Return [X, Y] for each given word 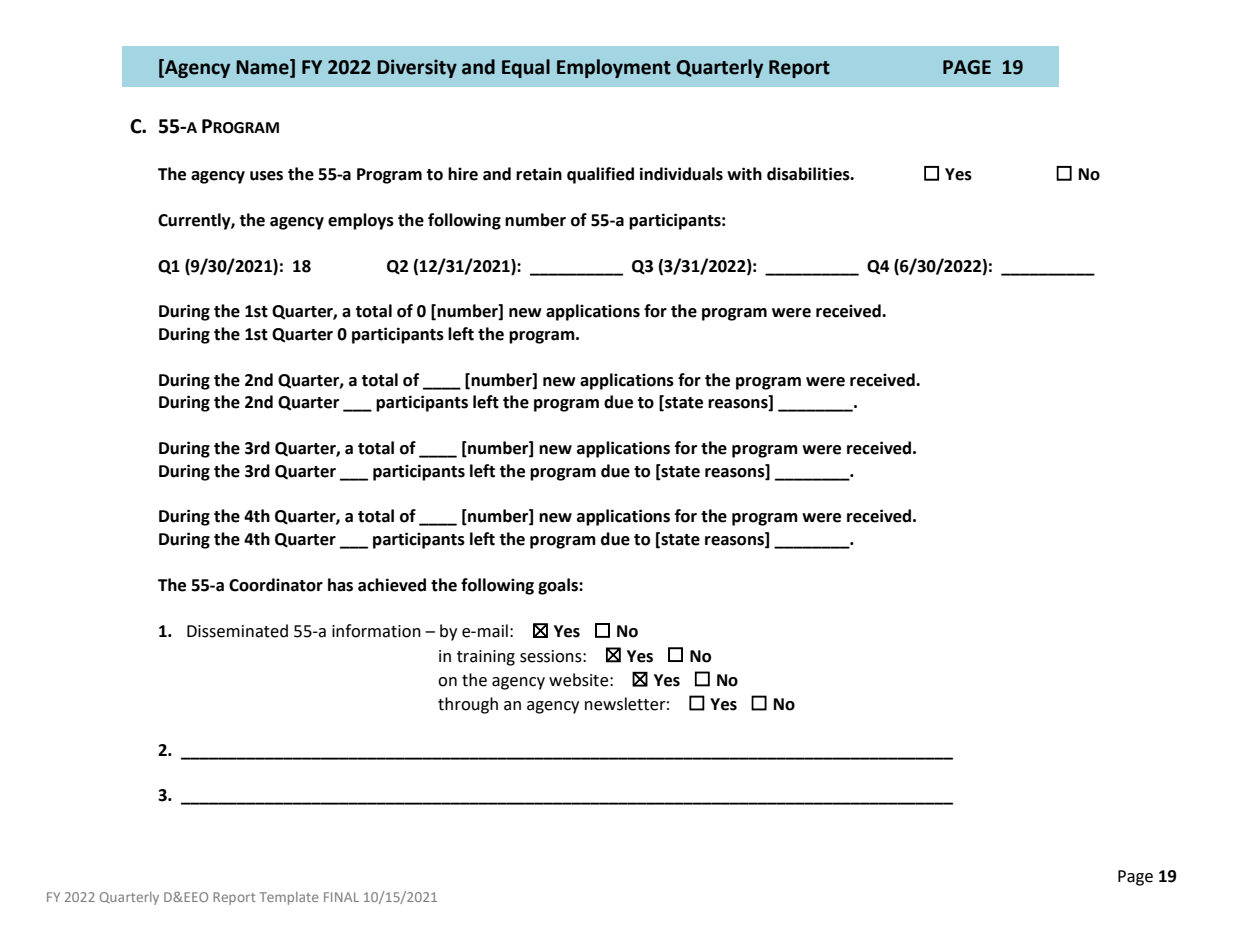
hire [463, 174]
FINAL [341, 897]
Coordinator [276, 585]
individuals [681, 174]
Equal [526, 68]
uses [266, 176]
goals [559, 586]
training [486, 658]
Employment [614, 68]
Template [288, 898]
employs [361, 221]
